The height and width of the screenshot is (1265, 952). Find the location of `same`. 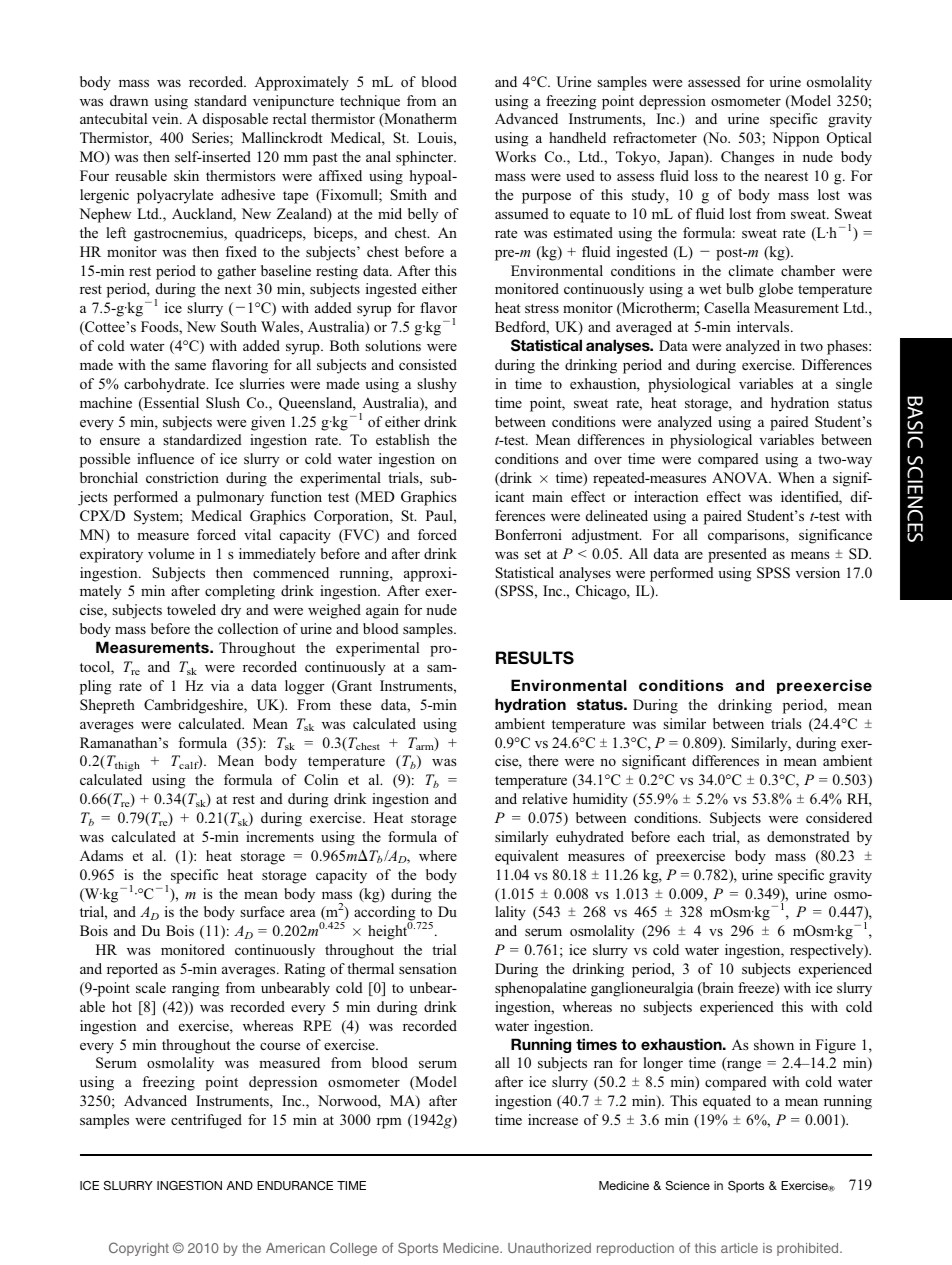

same is located at coordinates (190, 366).
